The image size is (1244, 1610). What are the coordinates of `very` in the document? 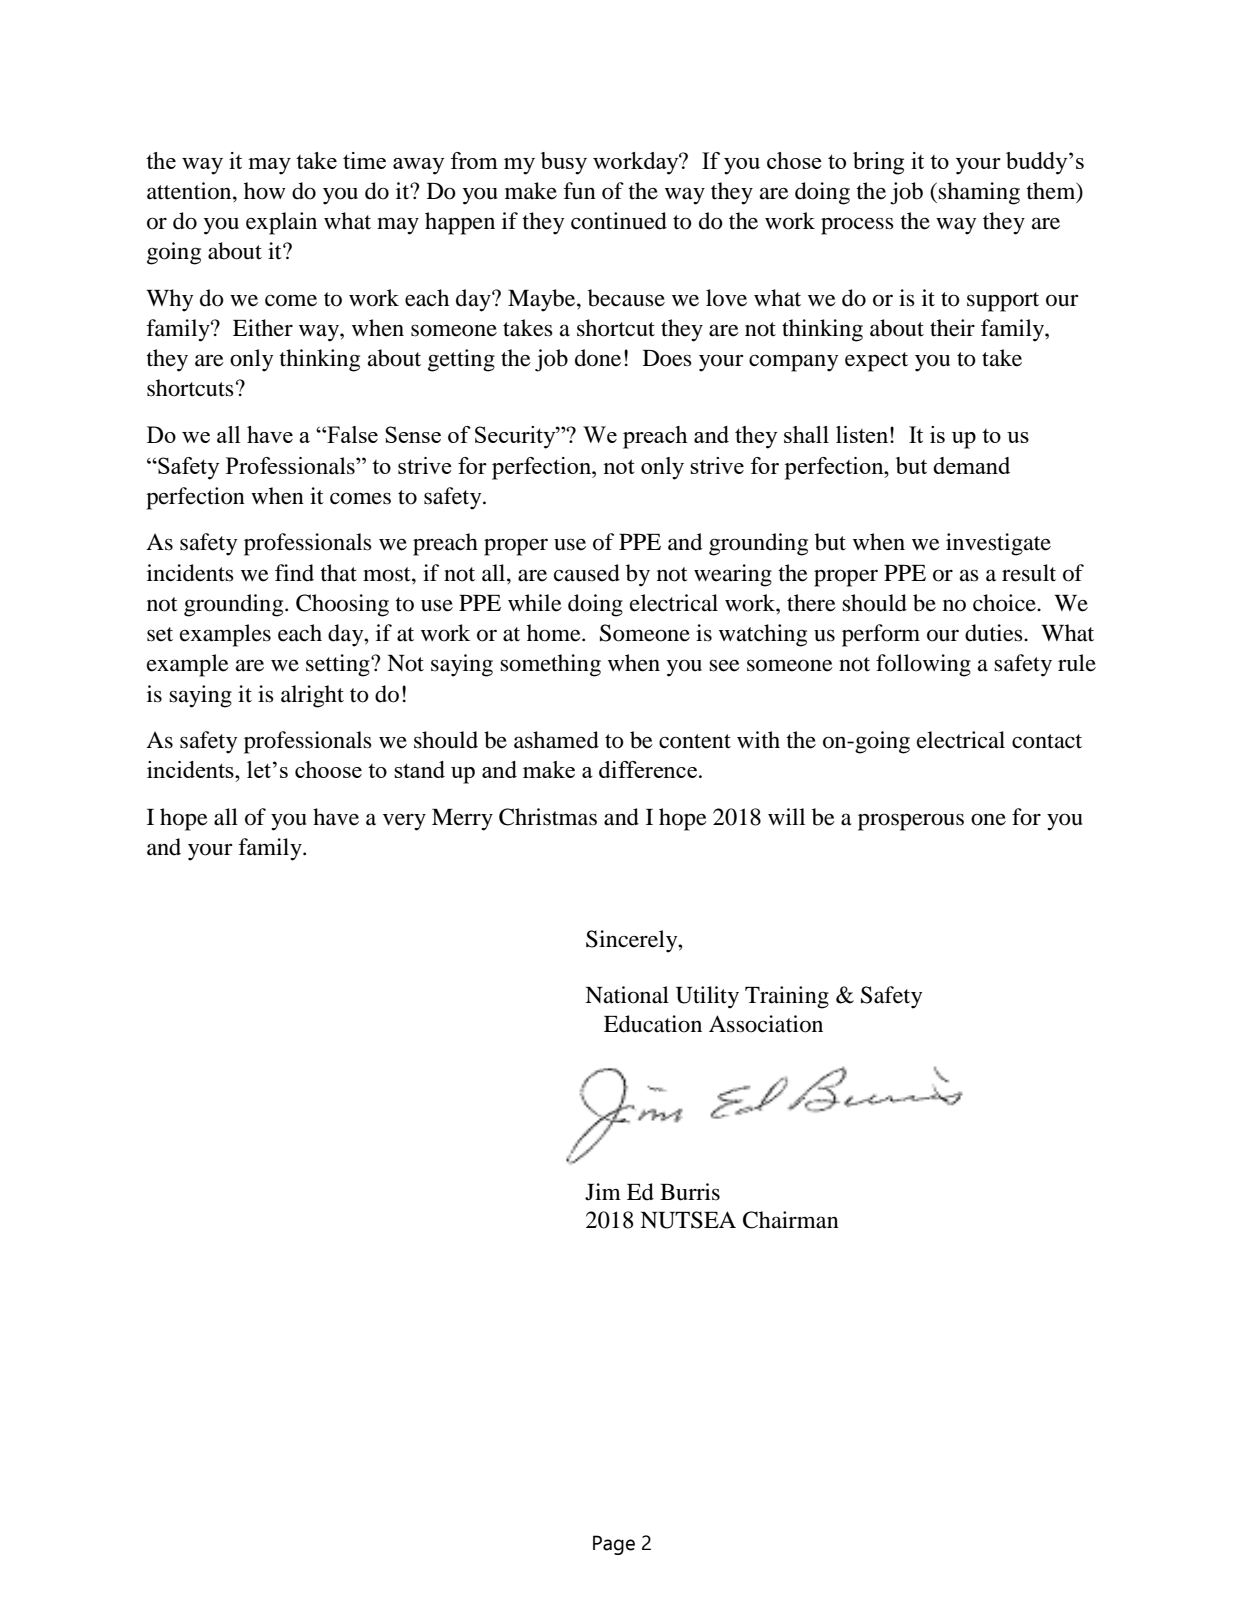 It's located at (404, 822).
